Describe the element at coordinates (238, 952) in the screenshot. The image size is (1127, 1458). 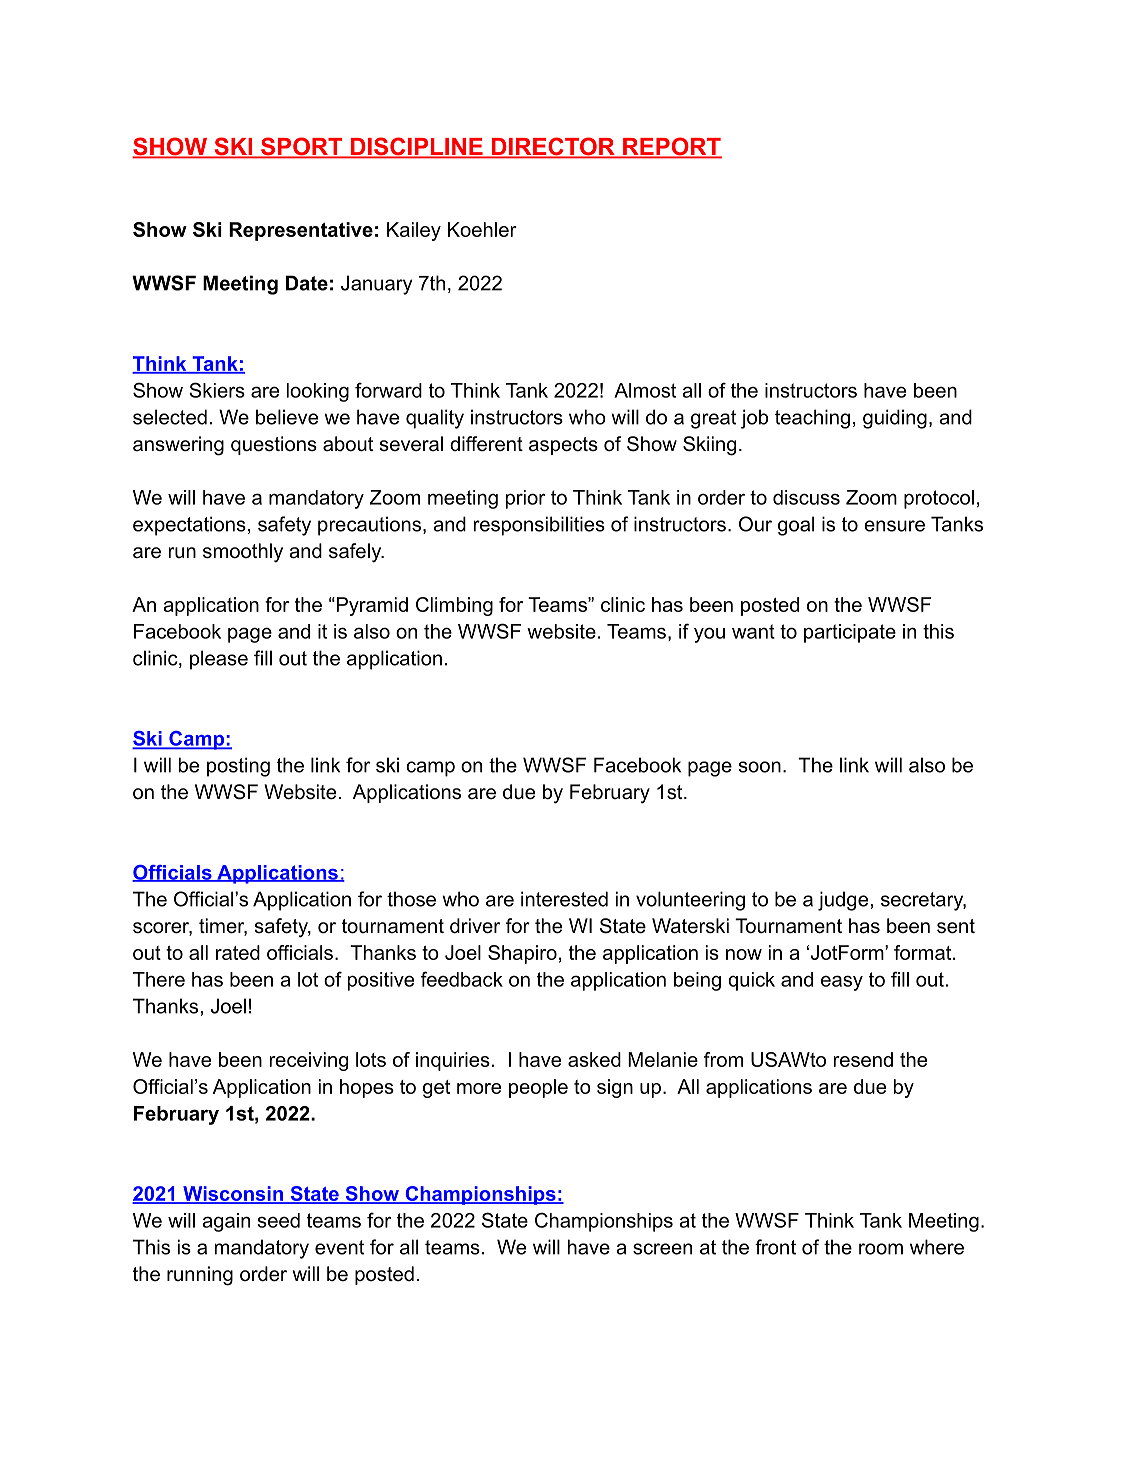
I see `rated` at that location.
